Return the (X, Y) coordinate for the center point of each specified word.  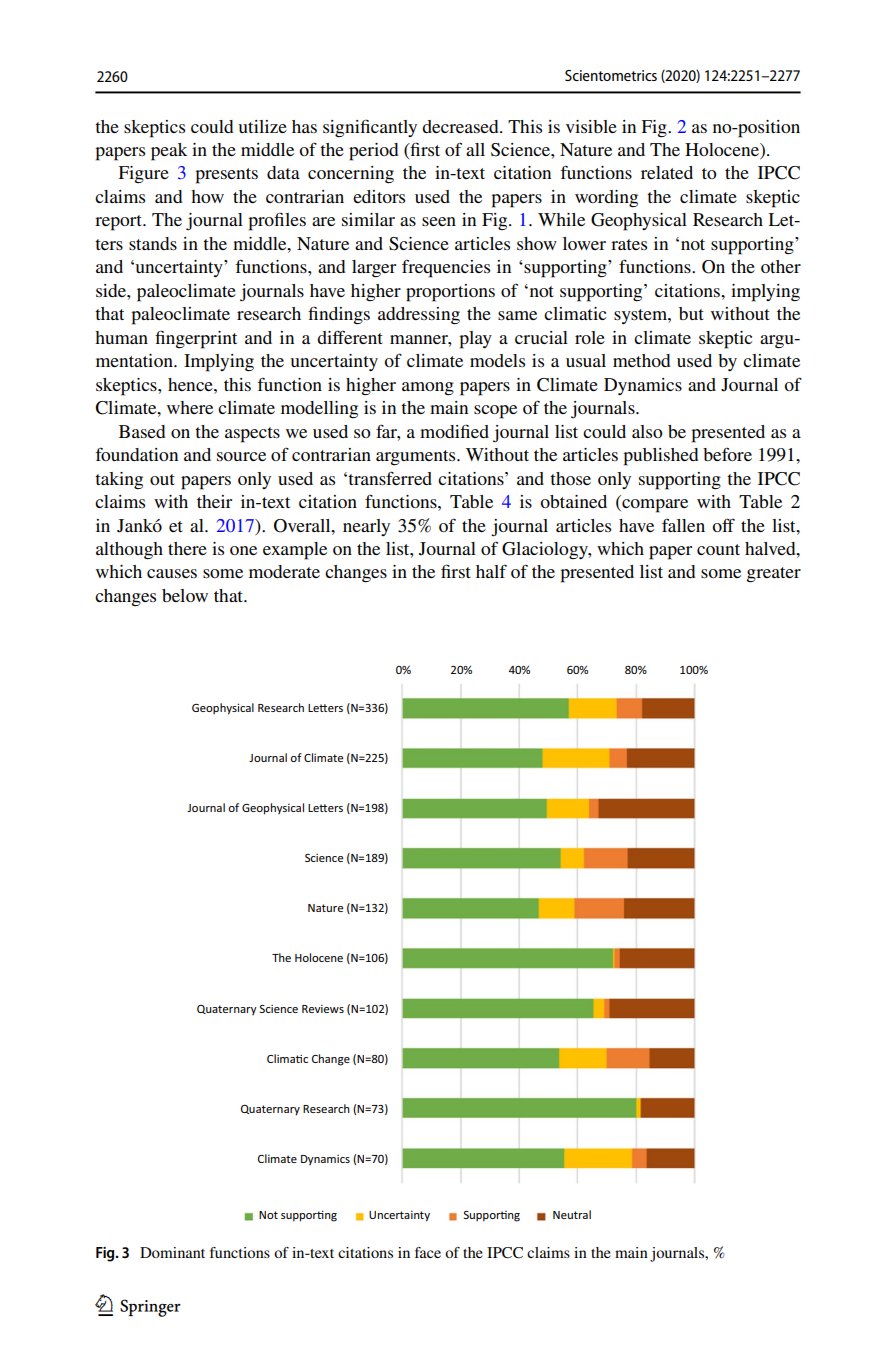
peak (169, 152)
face (428, 1252)
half (491, 571)
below (185, 595)
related (667, 172)
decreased (461, 126)
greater (774, 574)
